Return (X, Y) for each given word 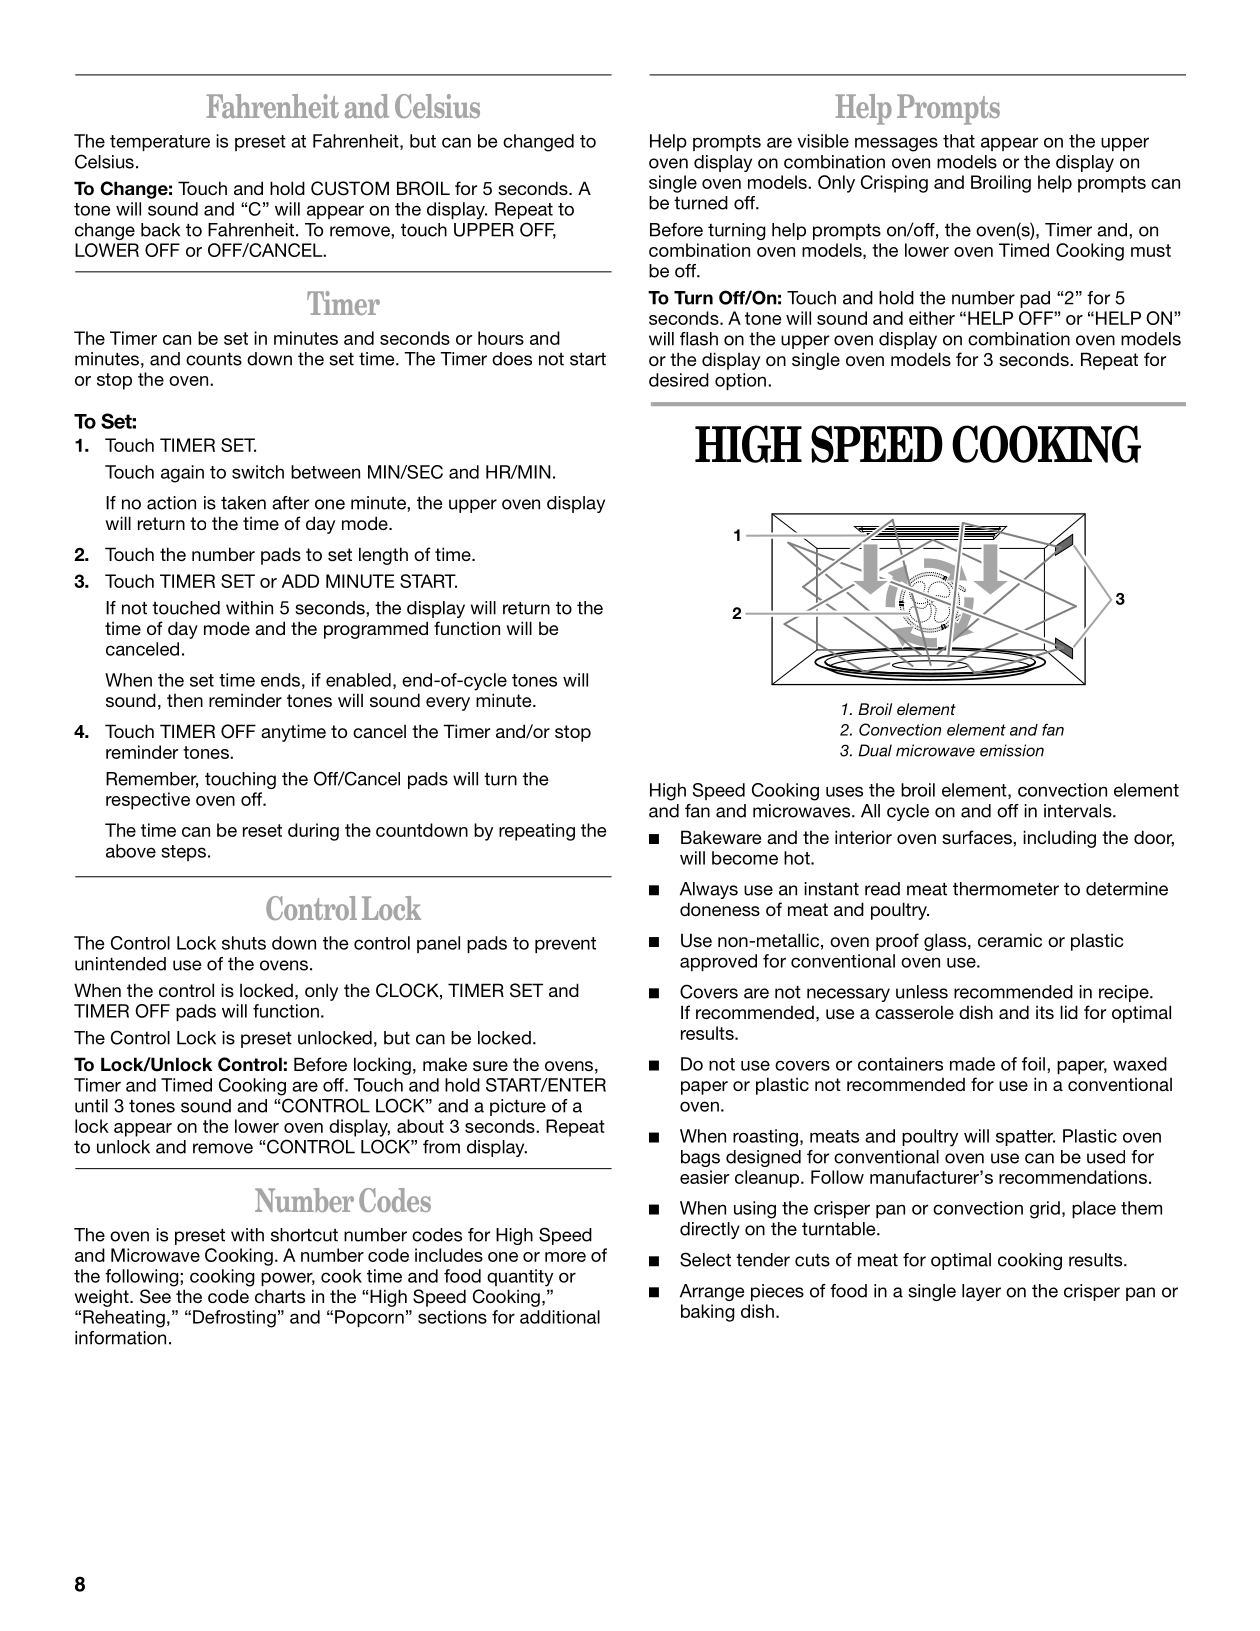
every (448, 704)
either (932, 318)
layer (981, 1292)
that (959, 141)
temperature (160, 143)
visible (823, 141)
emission (1012, 750)
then (185, 700)
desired (679, 380)
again (182, 474)
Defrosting (234, 1319)
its (1045, 1012)
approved (718, 962)
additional (560, 1317)
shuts (244, 943)
